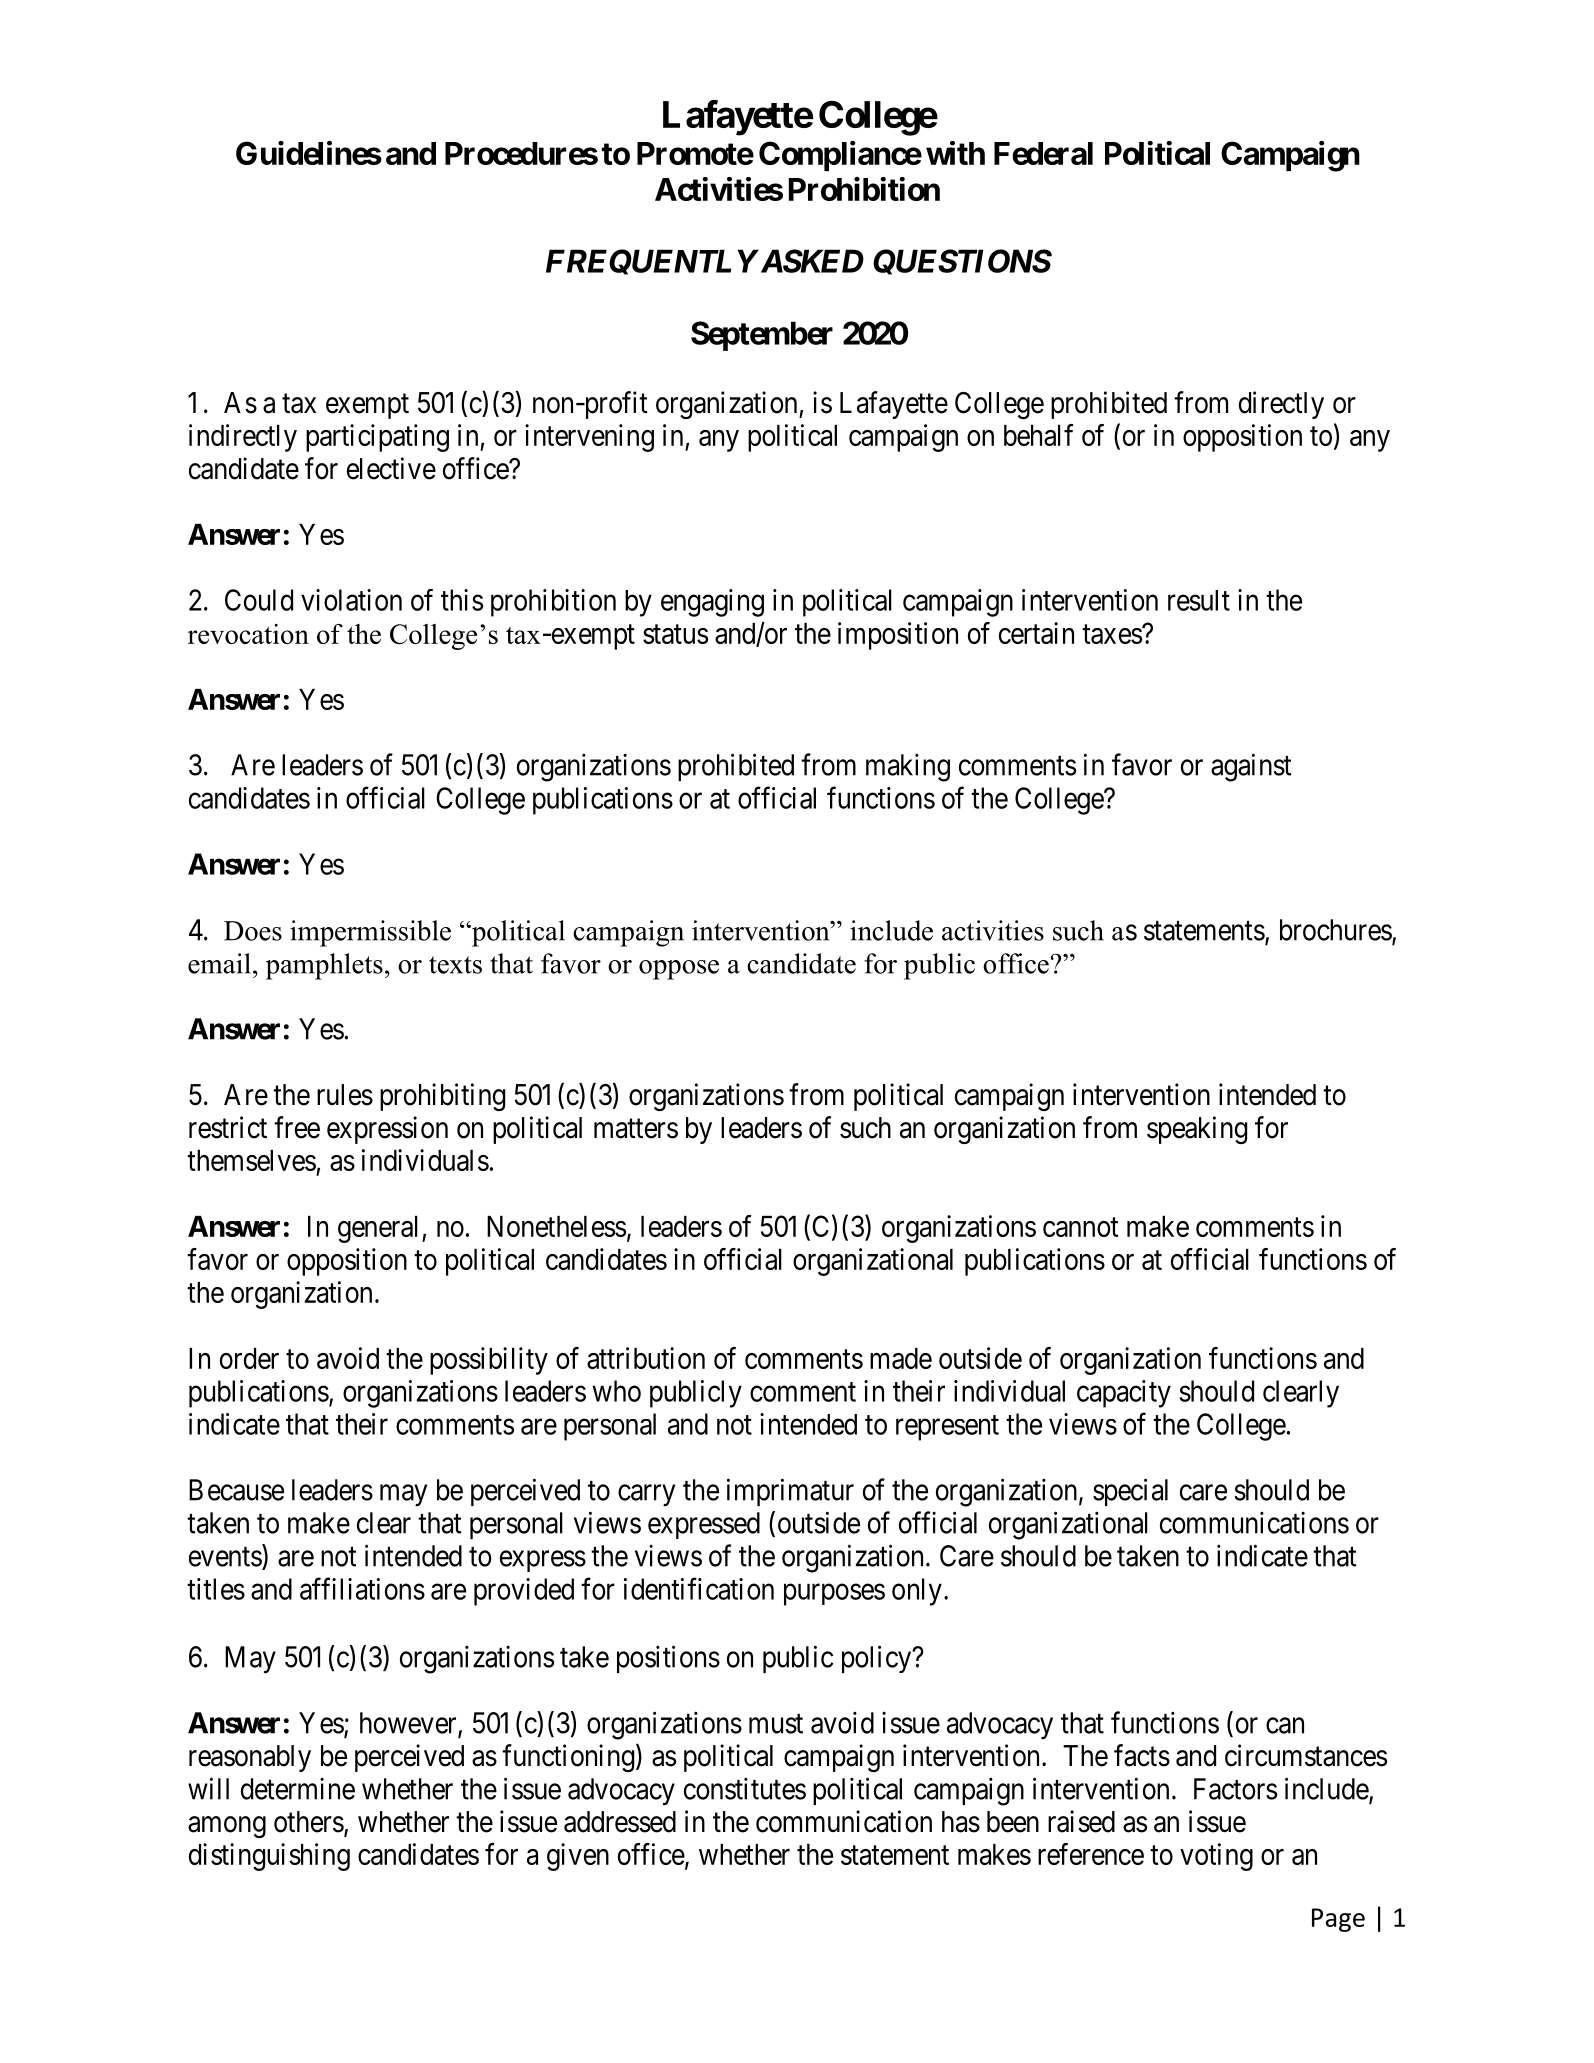  I want to click on oppose, so click(679, 970).
